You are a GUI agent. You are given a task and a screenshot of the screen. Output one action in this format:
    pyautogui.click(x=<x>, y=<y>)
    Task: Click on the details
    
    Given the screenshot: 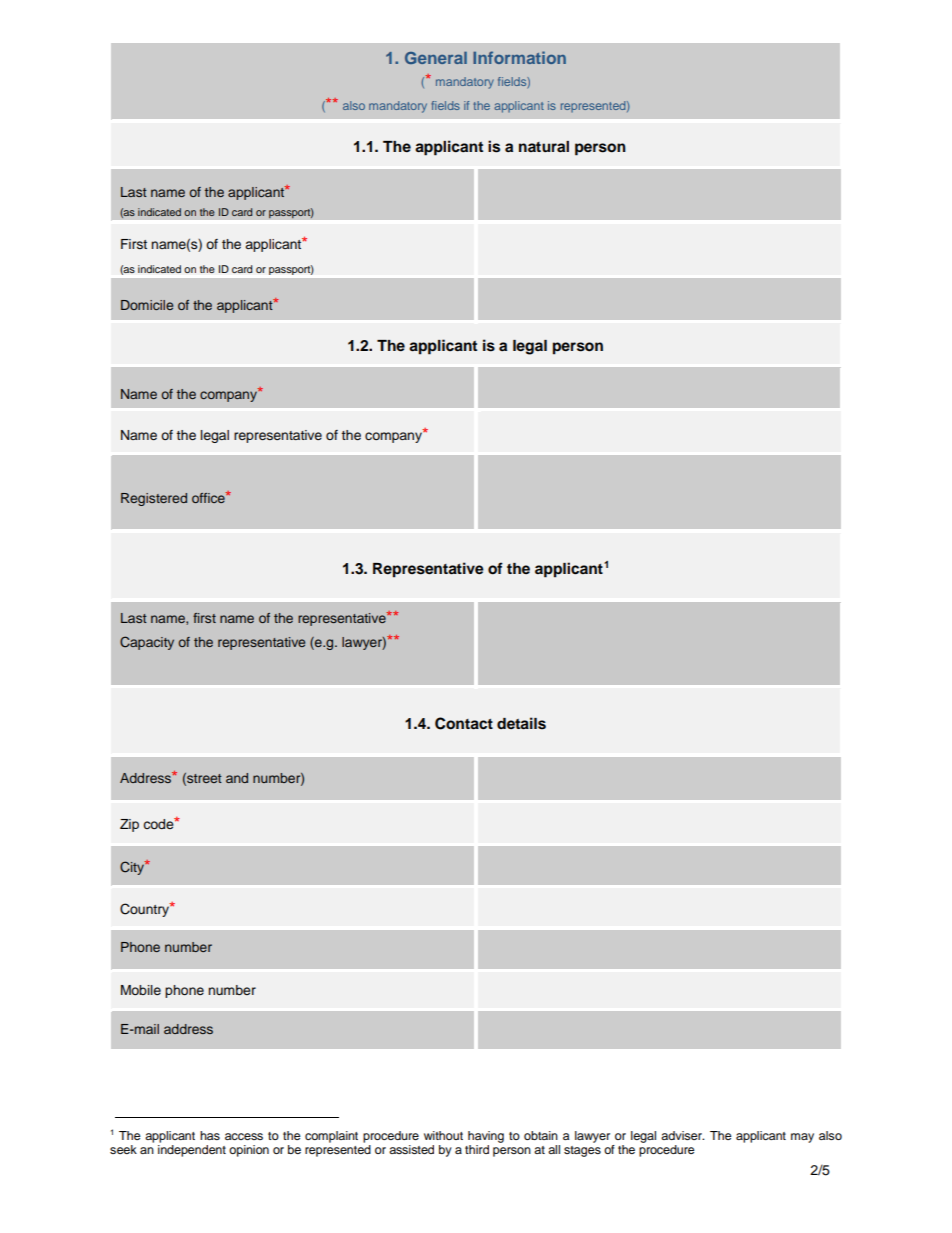 What is the action you would take?
    pyautogui.click(x=521, y=723)
